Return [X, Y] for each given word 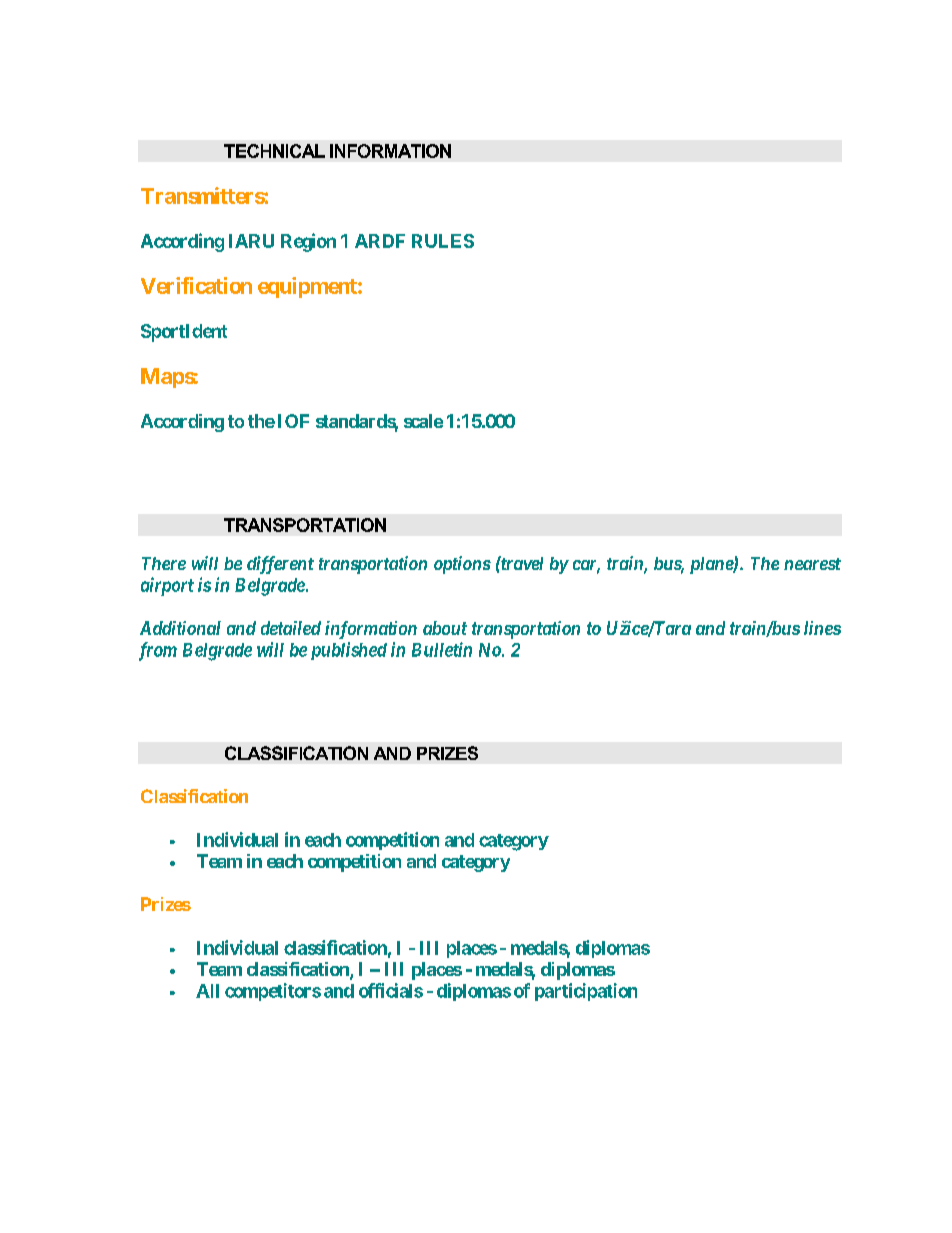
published [349, 651]
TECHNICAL [274, 151]
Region [308, 242]
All [207, 991]
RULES [443, 241]
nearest [812, 564]
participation [586, 992]
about [445, 628]
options [462, 565]
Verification [196, 285]
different [280, 565]
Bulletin [442, 649]
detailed [291, 628]
